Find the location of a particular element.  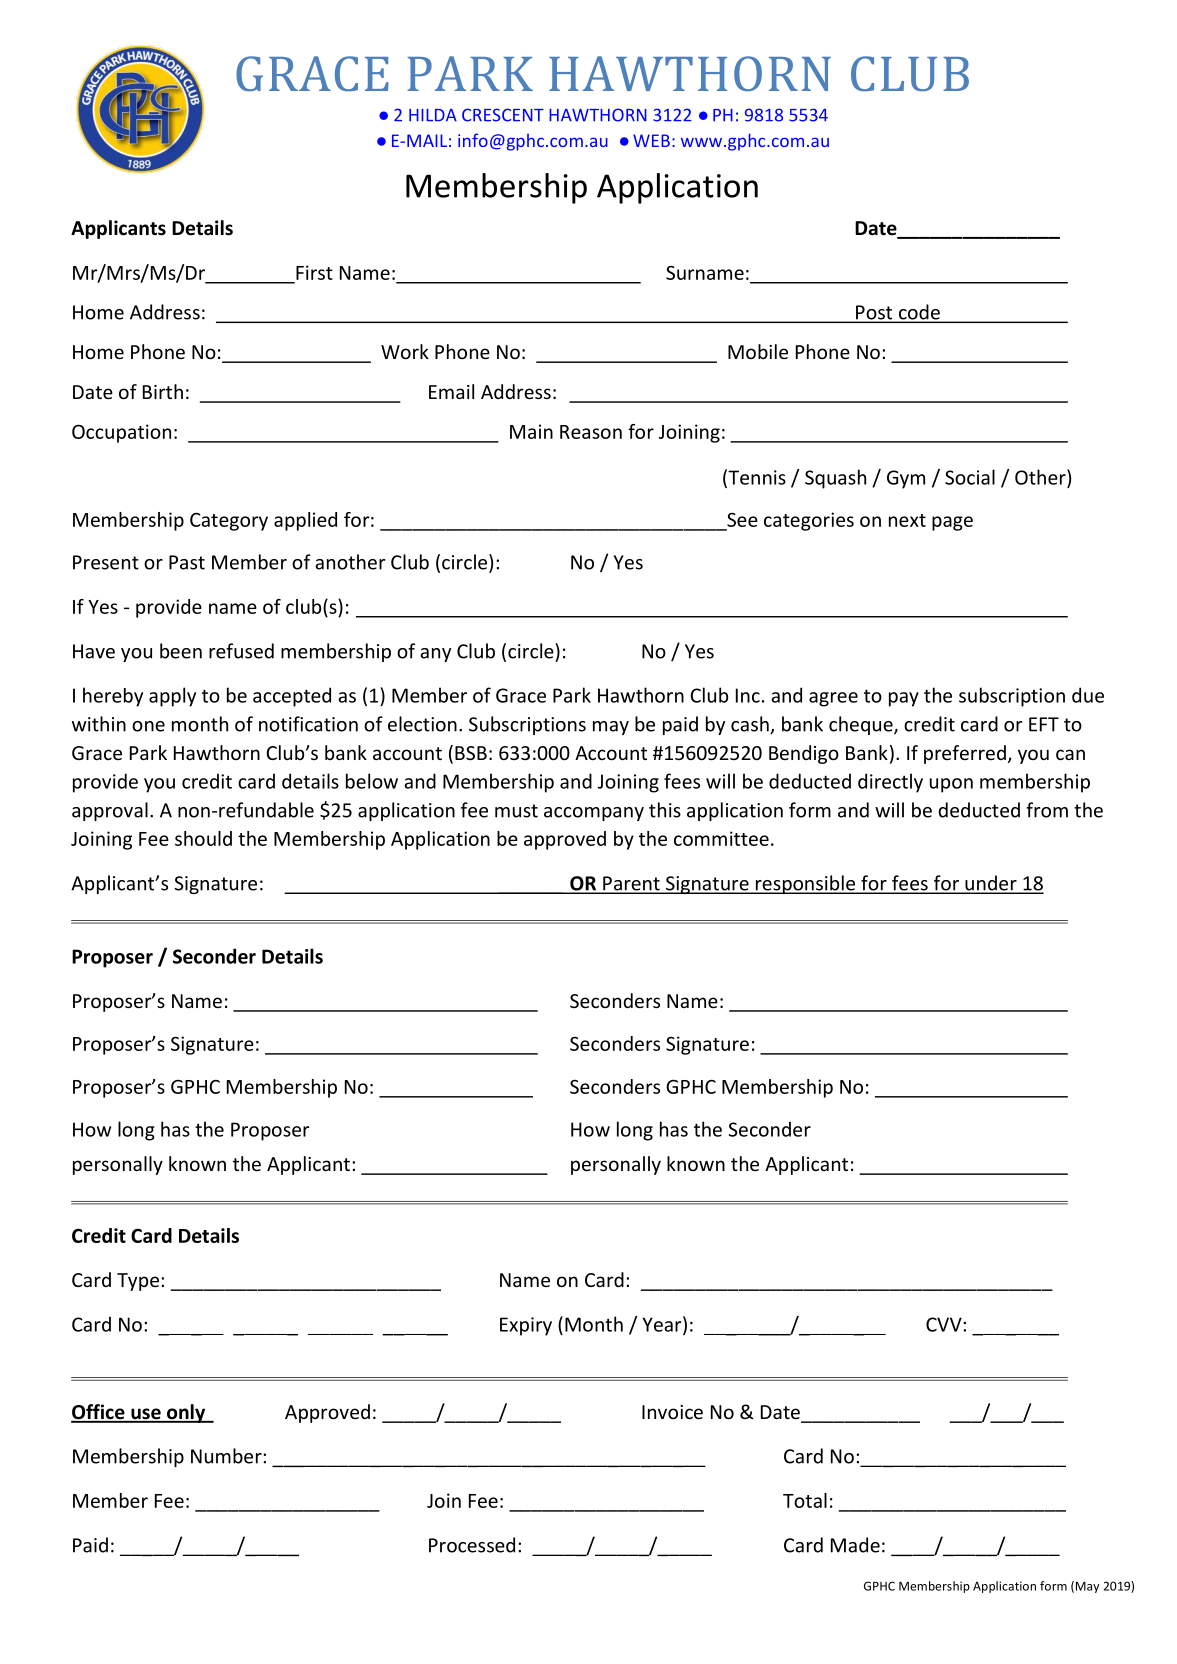

CRESCENT is located at coordinates (503, 115).
